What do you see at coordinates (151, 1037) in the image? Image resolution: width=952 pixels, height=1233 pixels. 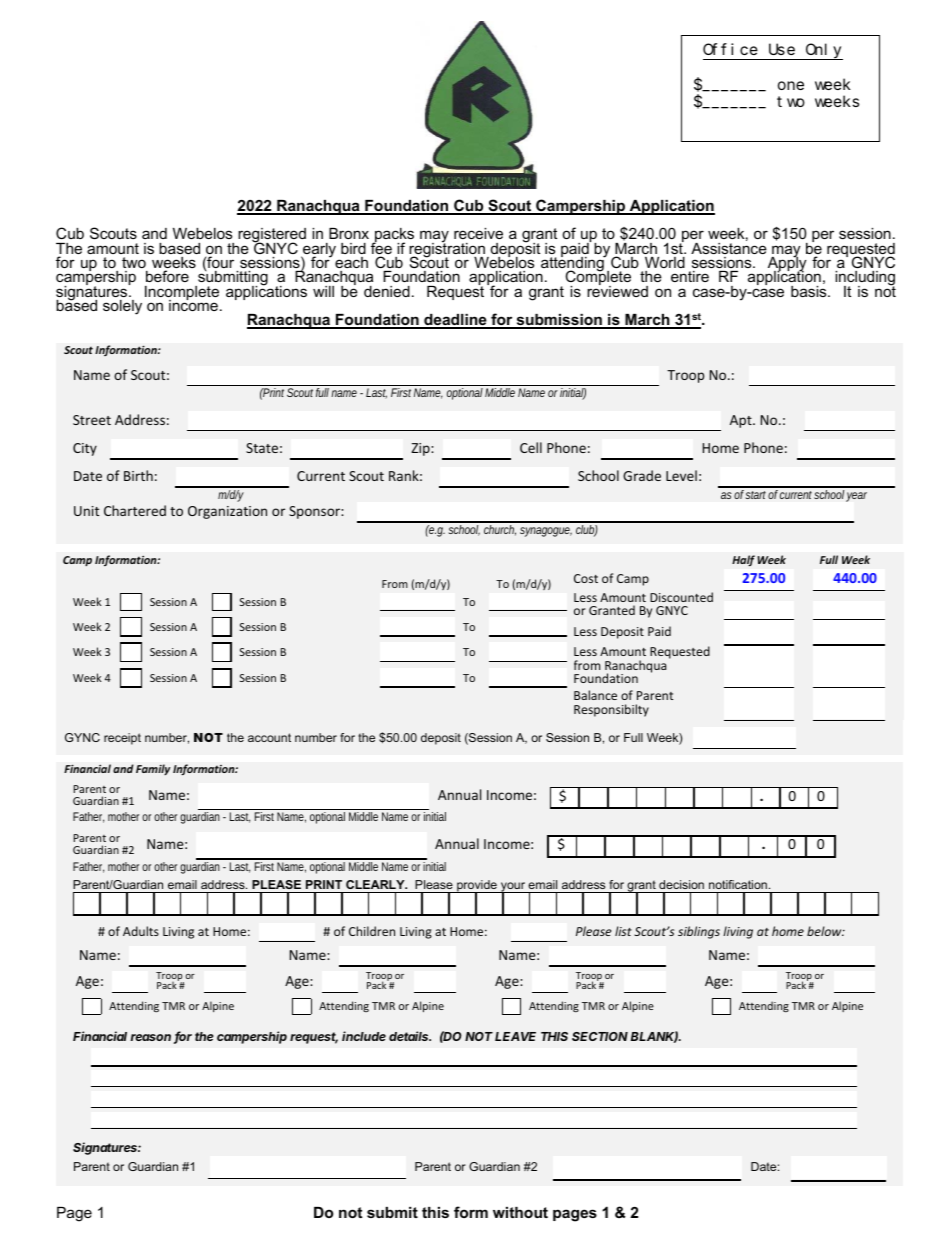 I see `reason` at bounding box center [151, 1037].
